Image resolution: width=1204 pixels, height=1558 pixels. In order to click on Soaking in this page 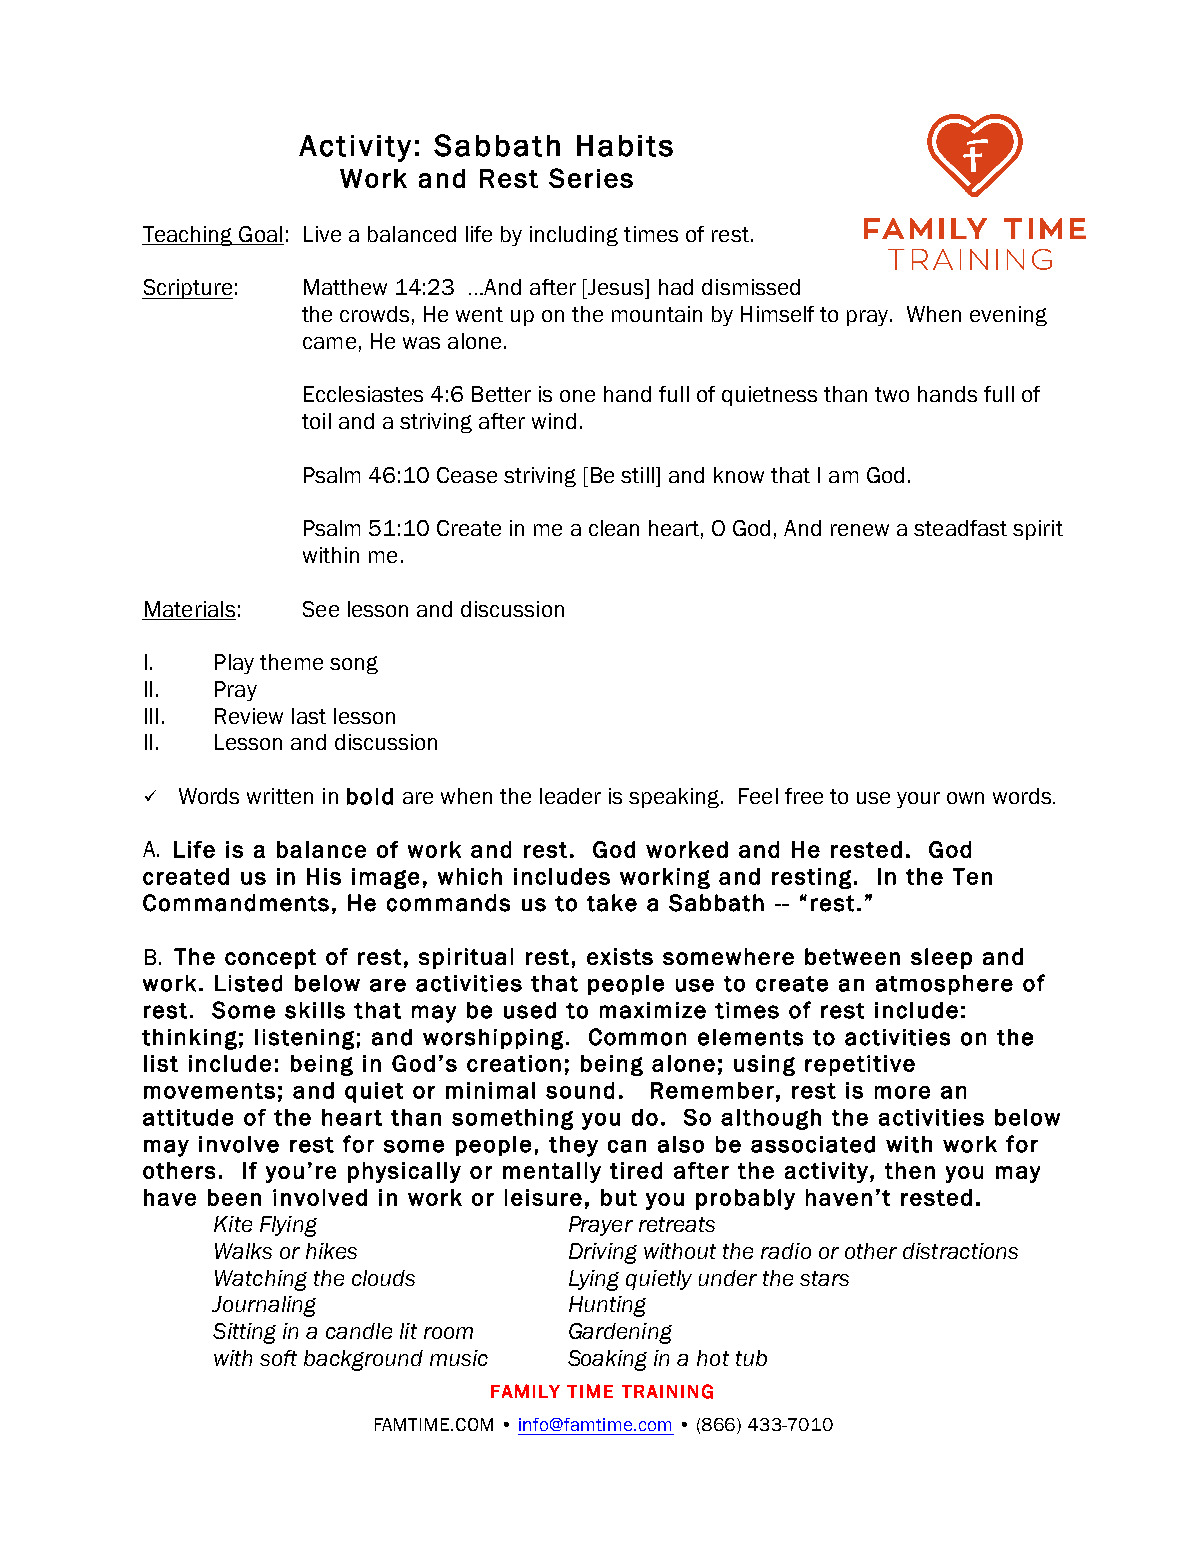, I will do `click(607, 1360)`.
